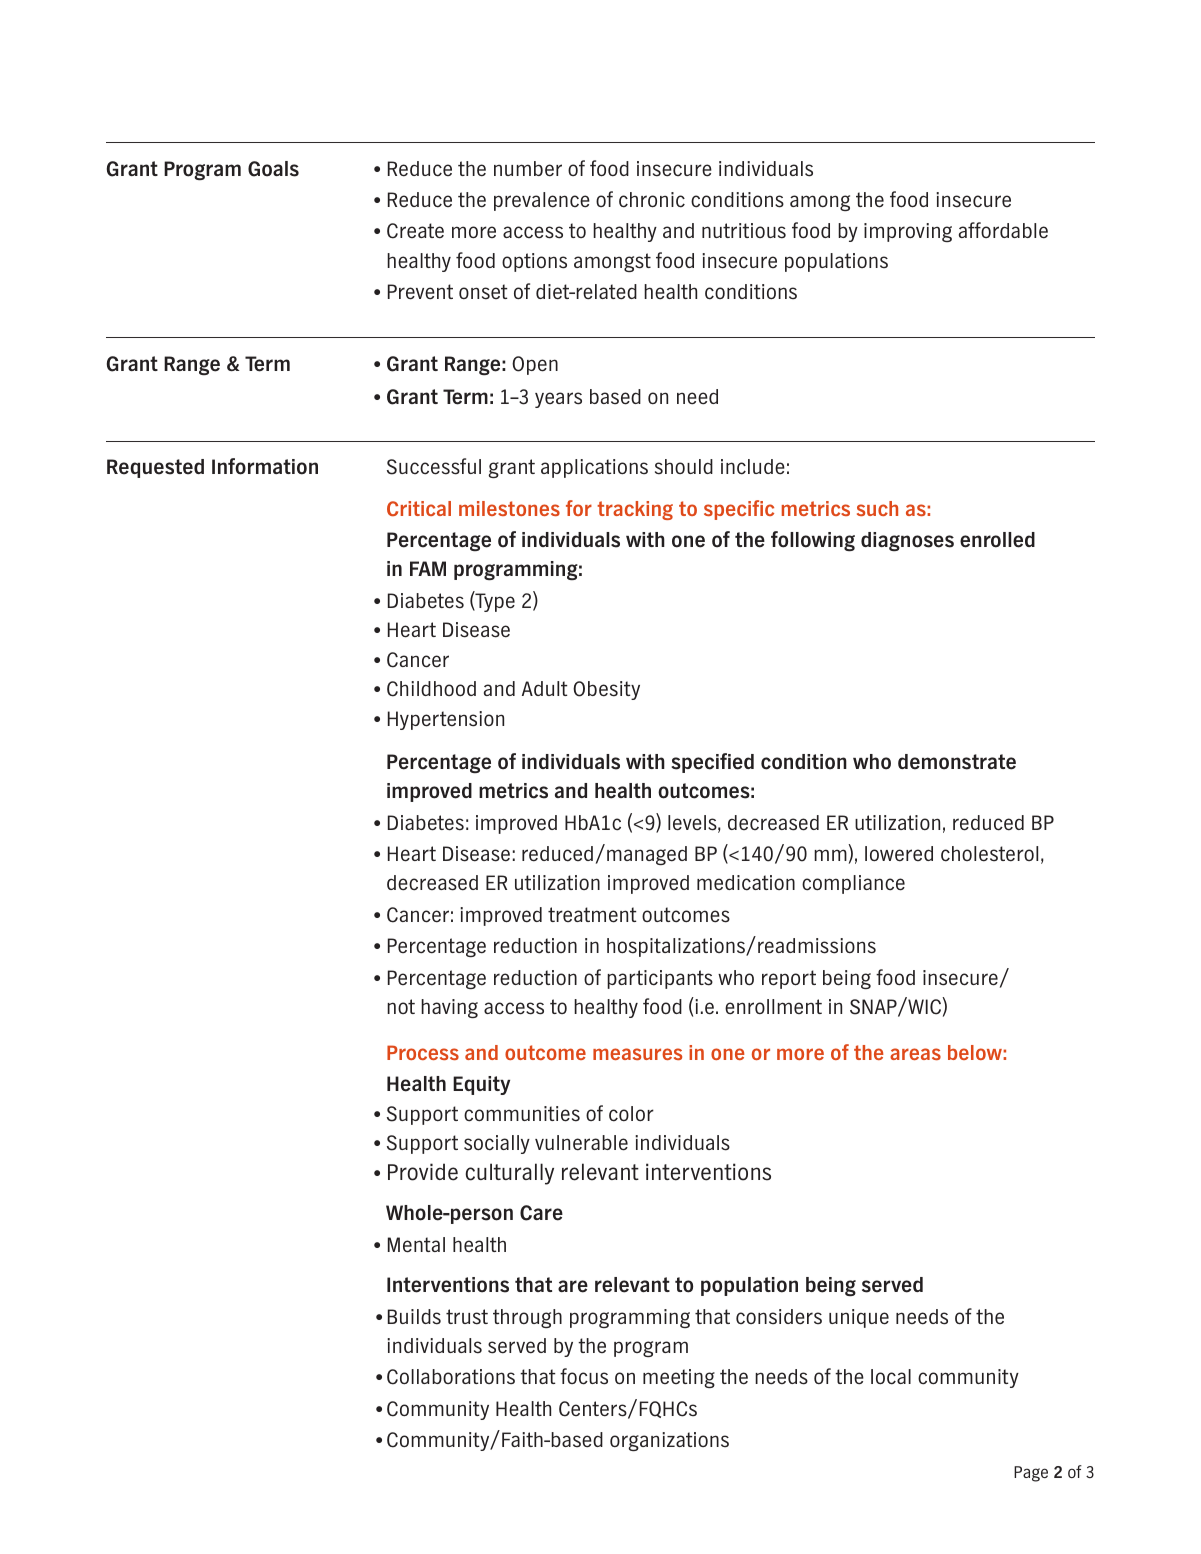 Image resolution: width=1201 pixels, height=1554 pixels. I want to click on prevalence, so click(542, 201).
